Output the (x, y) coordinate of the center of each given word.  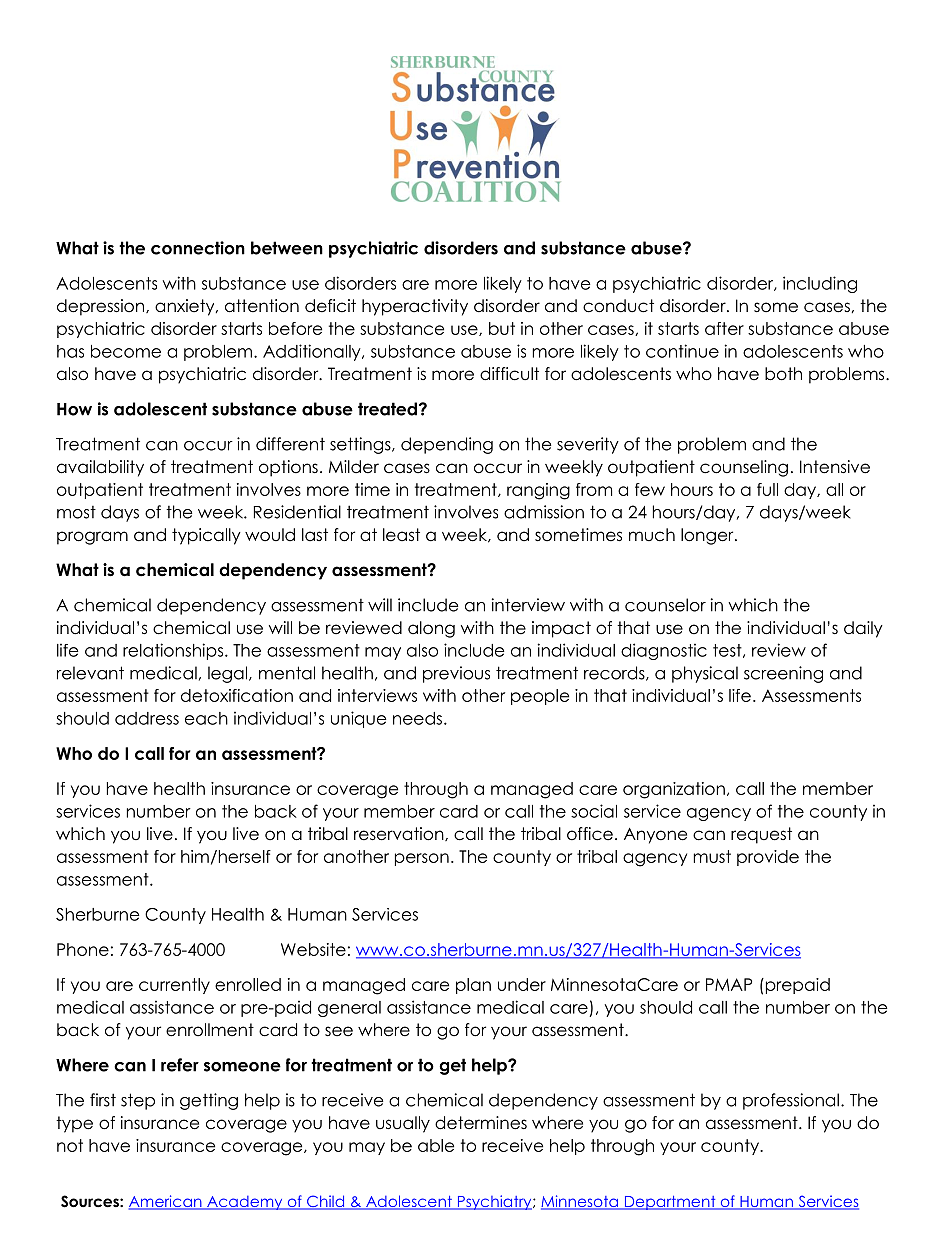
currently (174, 986)
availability (100, 468)
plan (473, 986)
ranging (538, 491)
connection (198, 248)
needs (417, 718)
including (820, 284)
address (147, 718)
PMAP (729, 984)
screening (783, 674)
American (166, 1202)
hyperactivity (415, 307)
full (767, 489)
